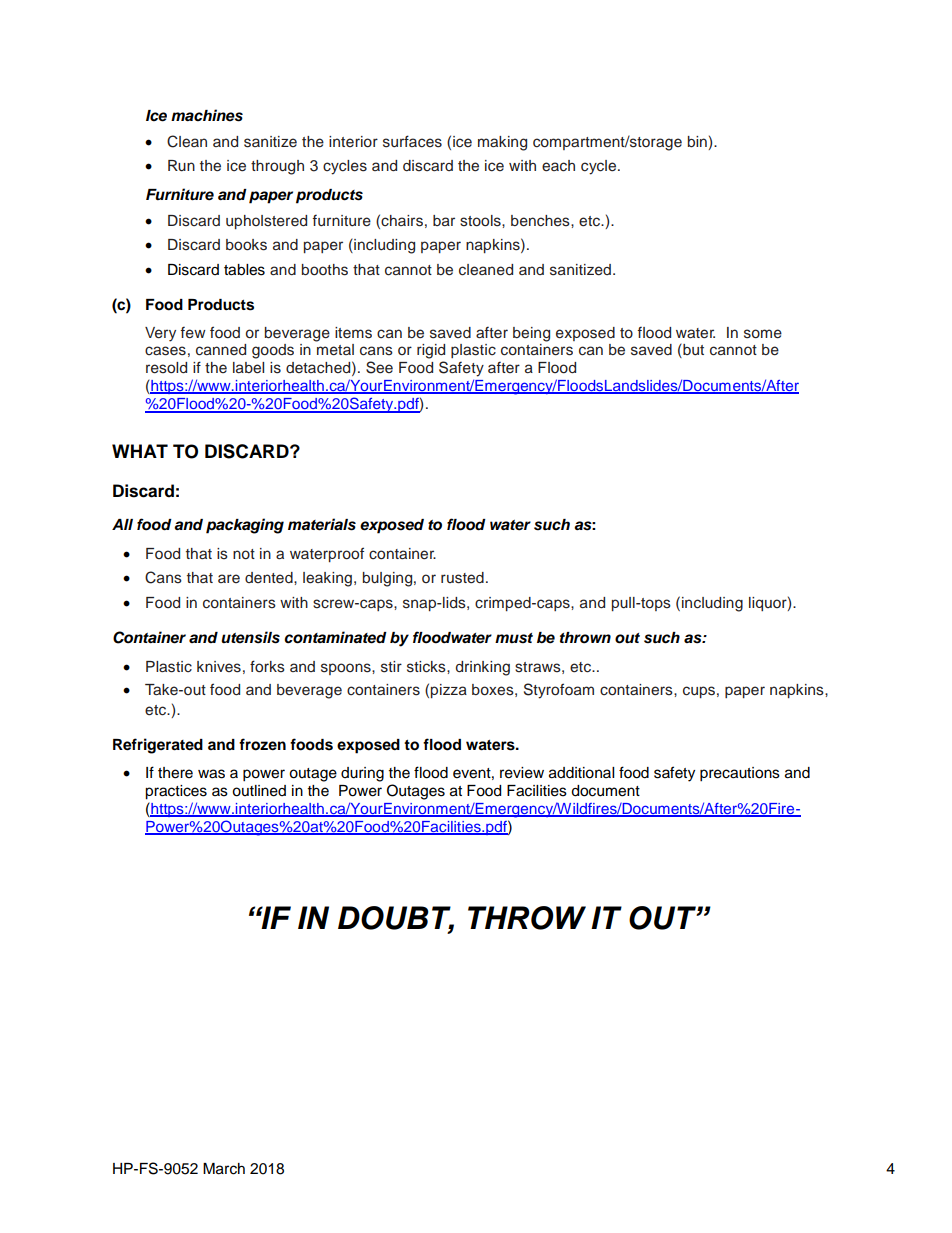  Describe the element at coordinates (522, 773) in the page. I see `review` at that location.
